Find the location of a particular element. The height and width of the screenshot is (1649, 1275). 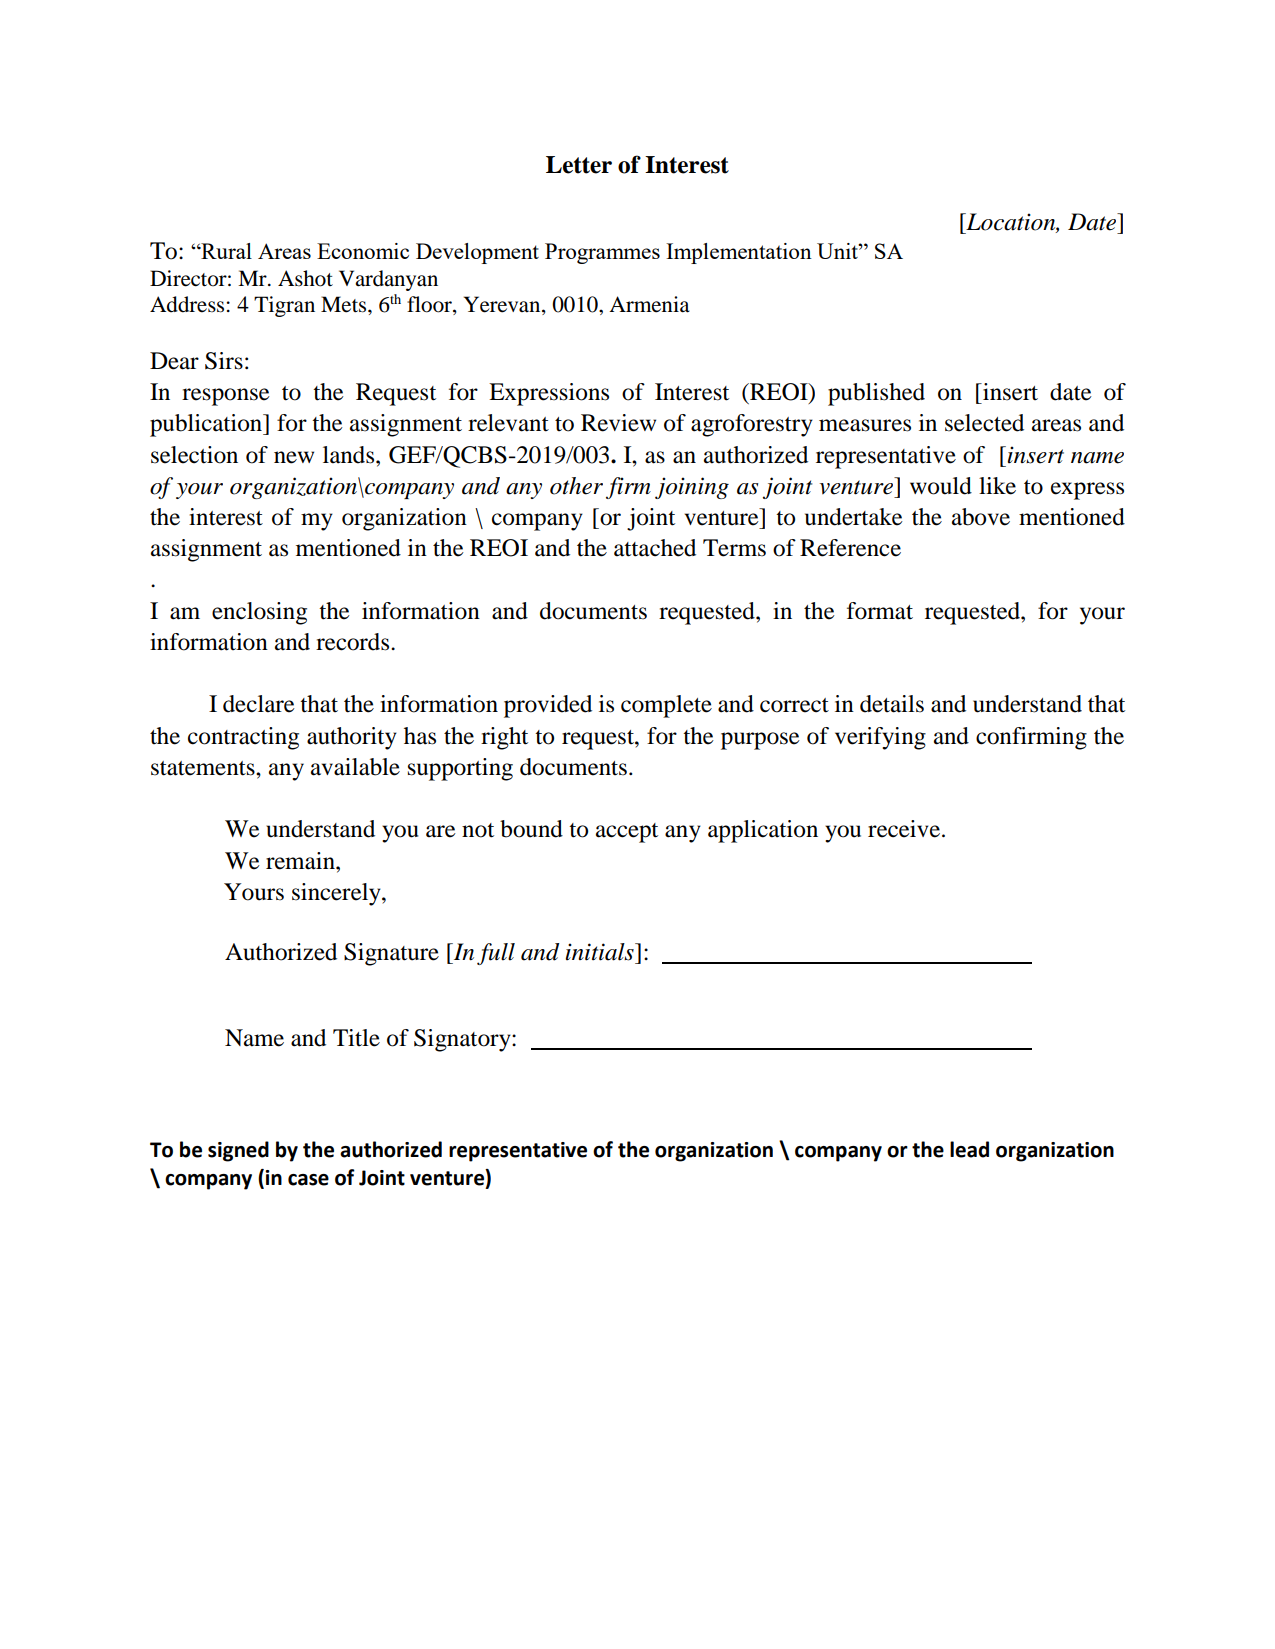

Letter is located at coordinates (579, 165).
